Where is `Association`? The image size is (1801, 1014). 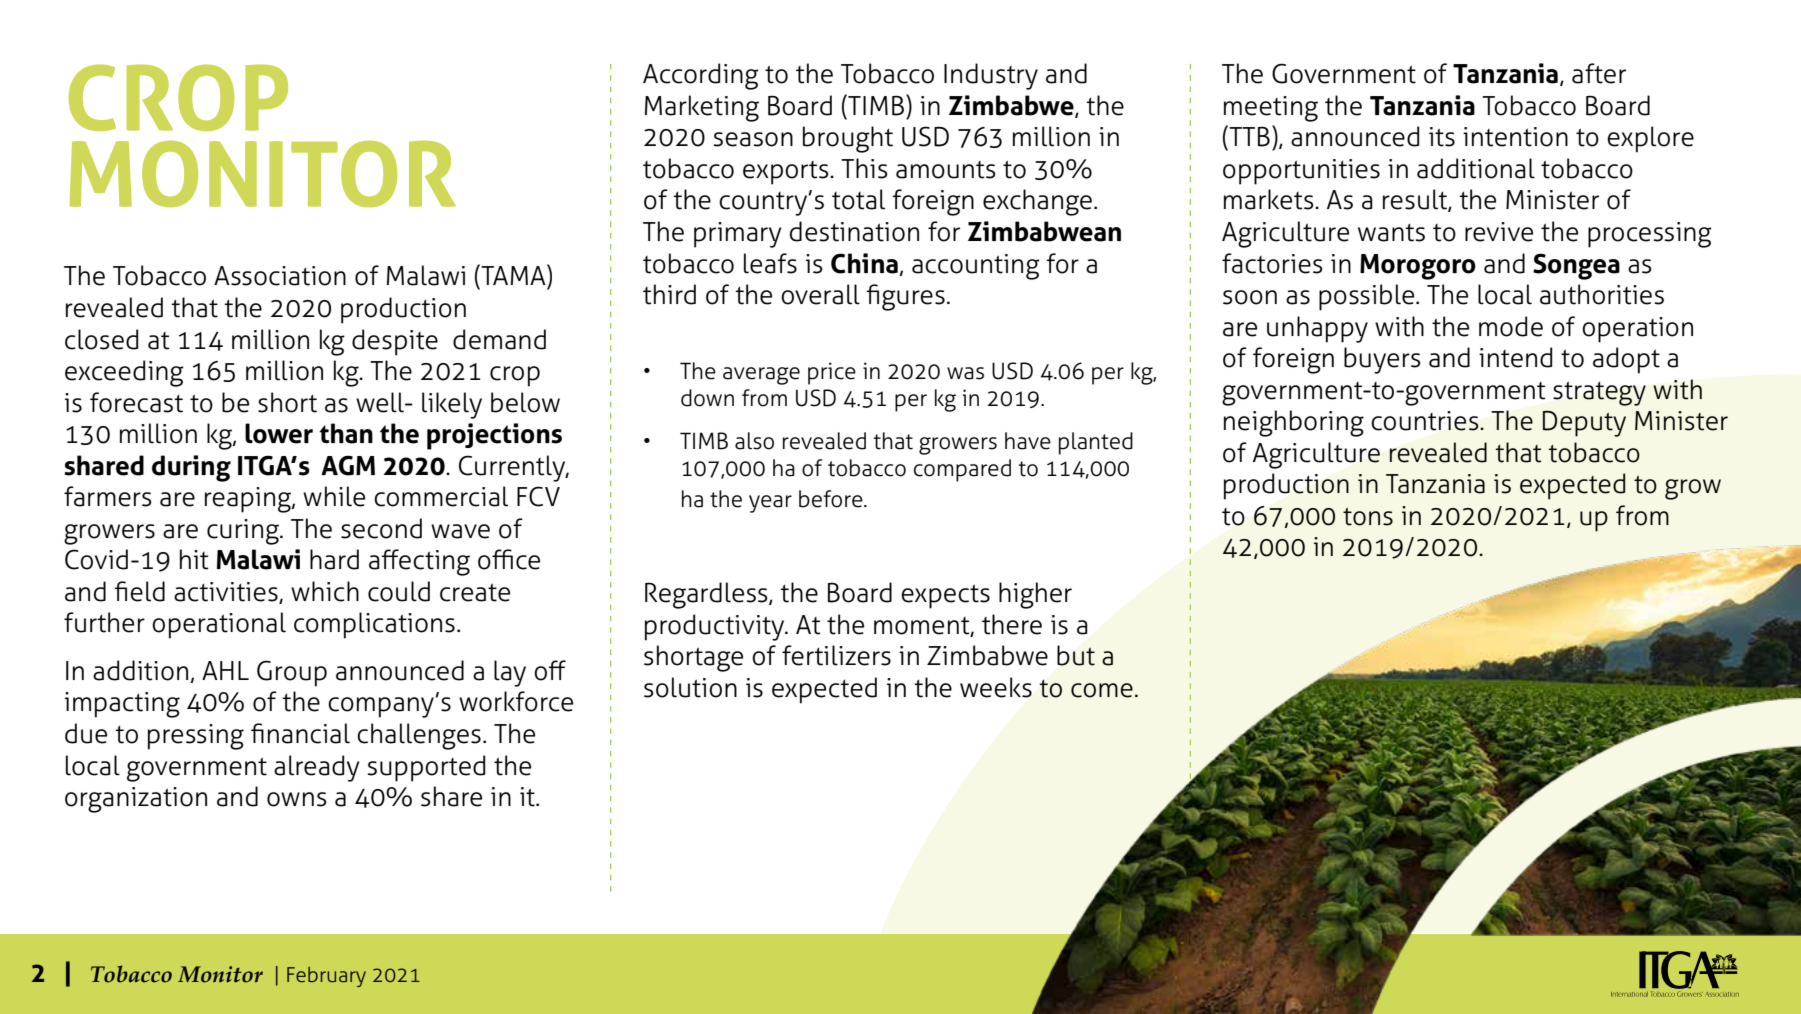
Association is located at coordinates (280, 276).
